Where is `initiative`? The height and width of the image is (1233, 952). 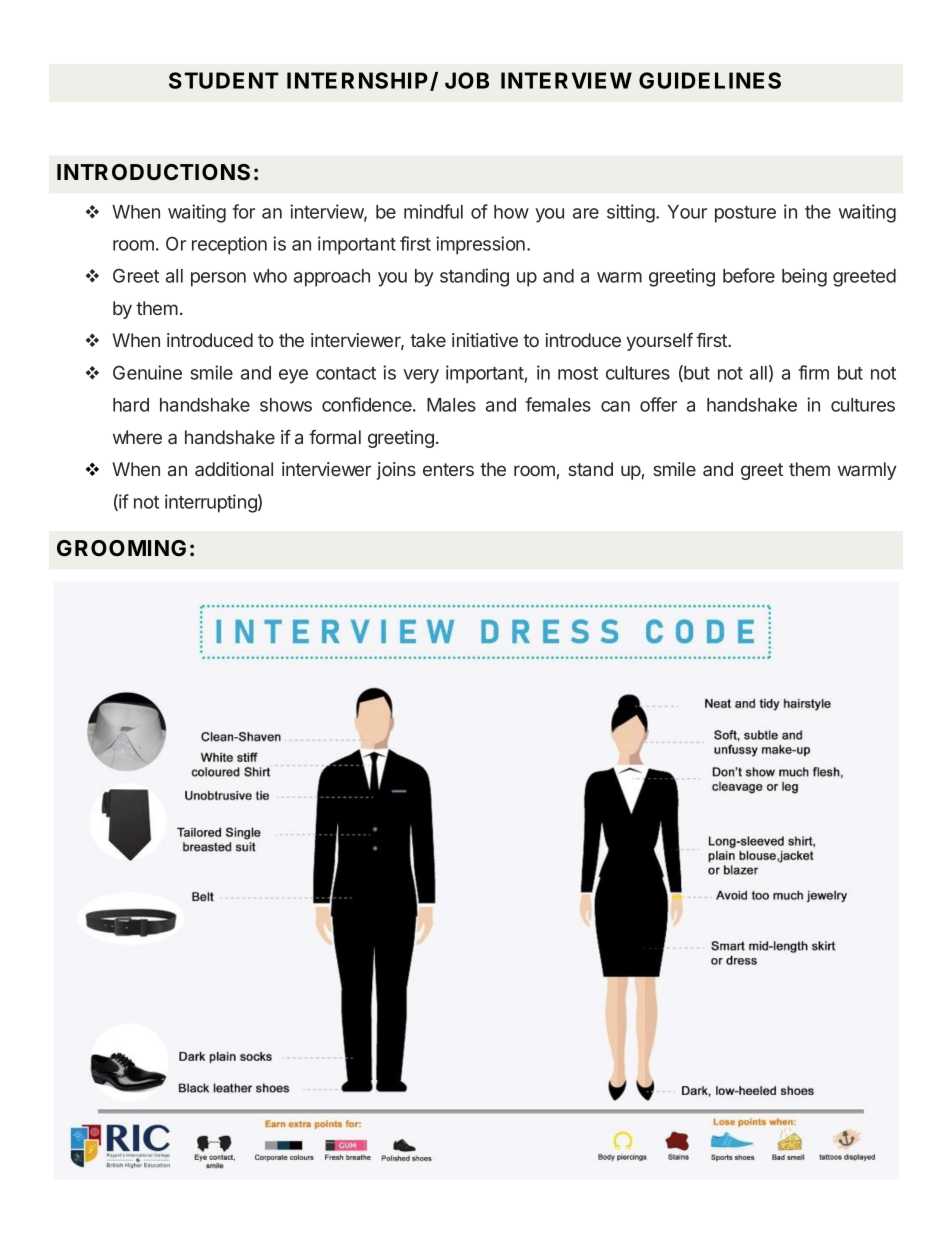
initiative is located at coordinates (485, 340).
